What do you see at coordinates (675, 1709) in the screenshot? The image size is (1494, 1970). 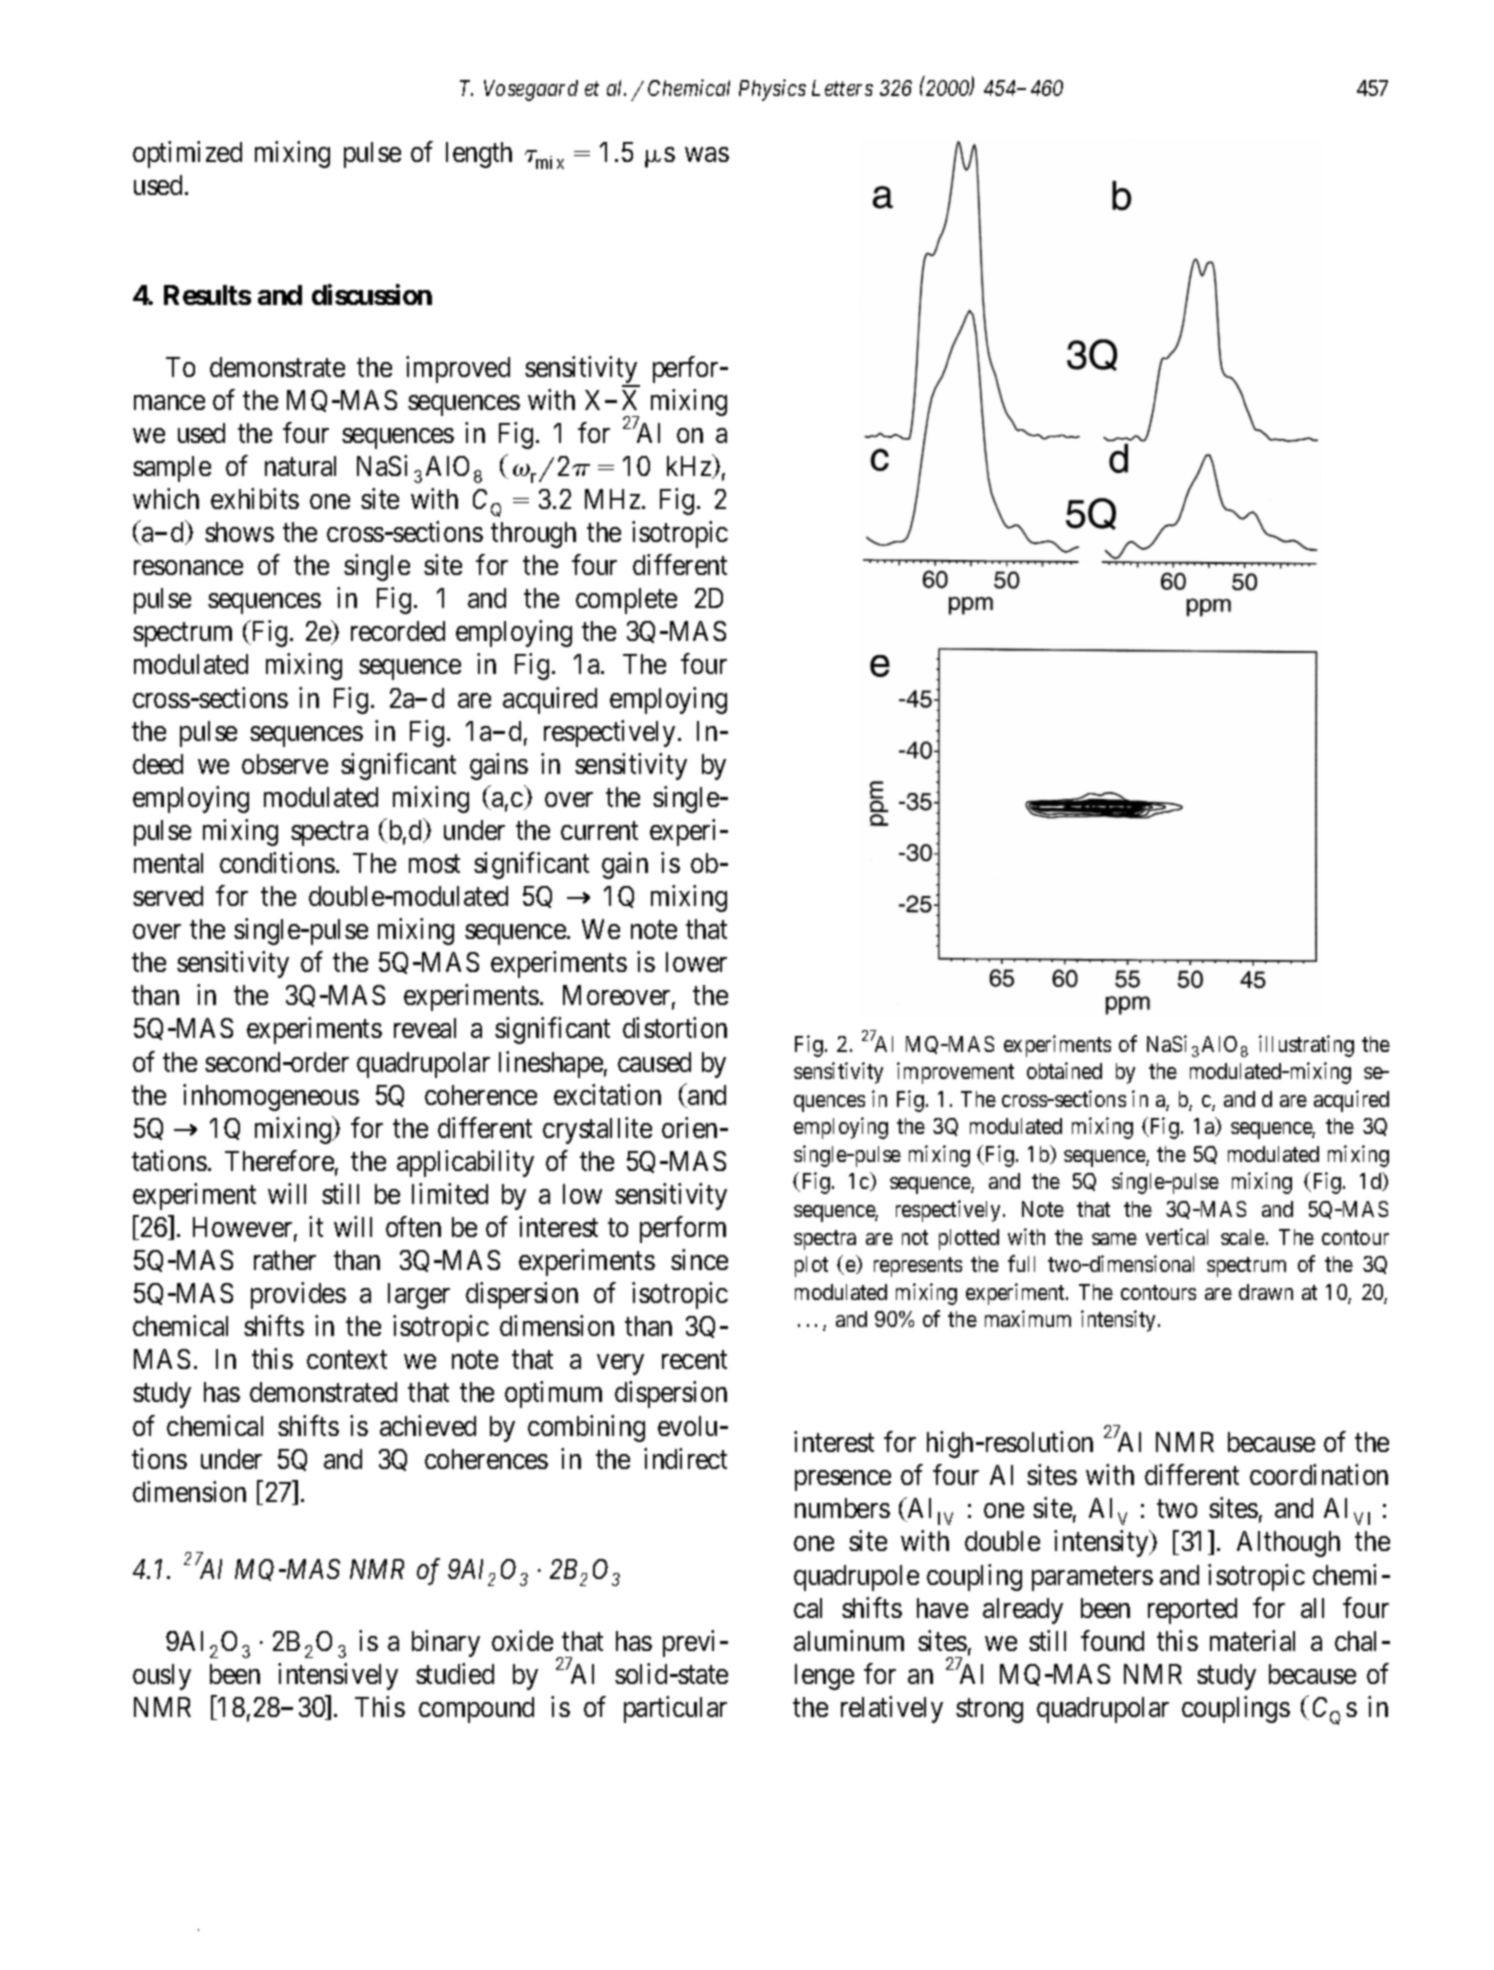 I see `particular` at bounding box center [675, 1709].
